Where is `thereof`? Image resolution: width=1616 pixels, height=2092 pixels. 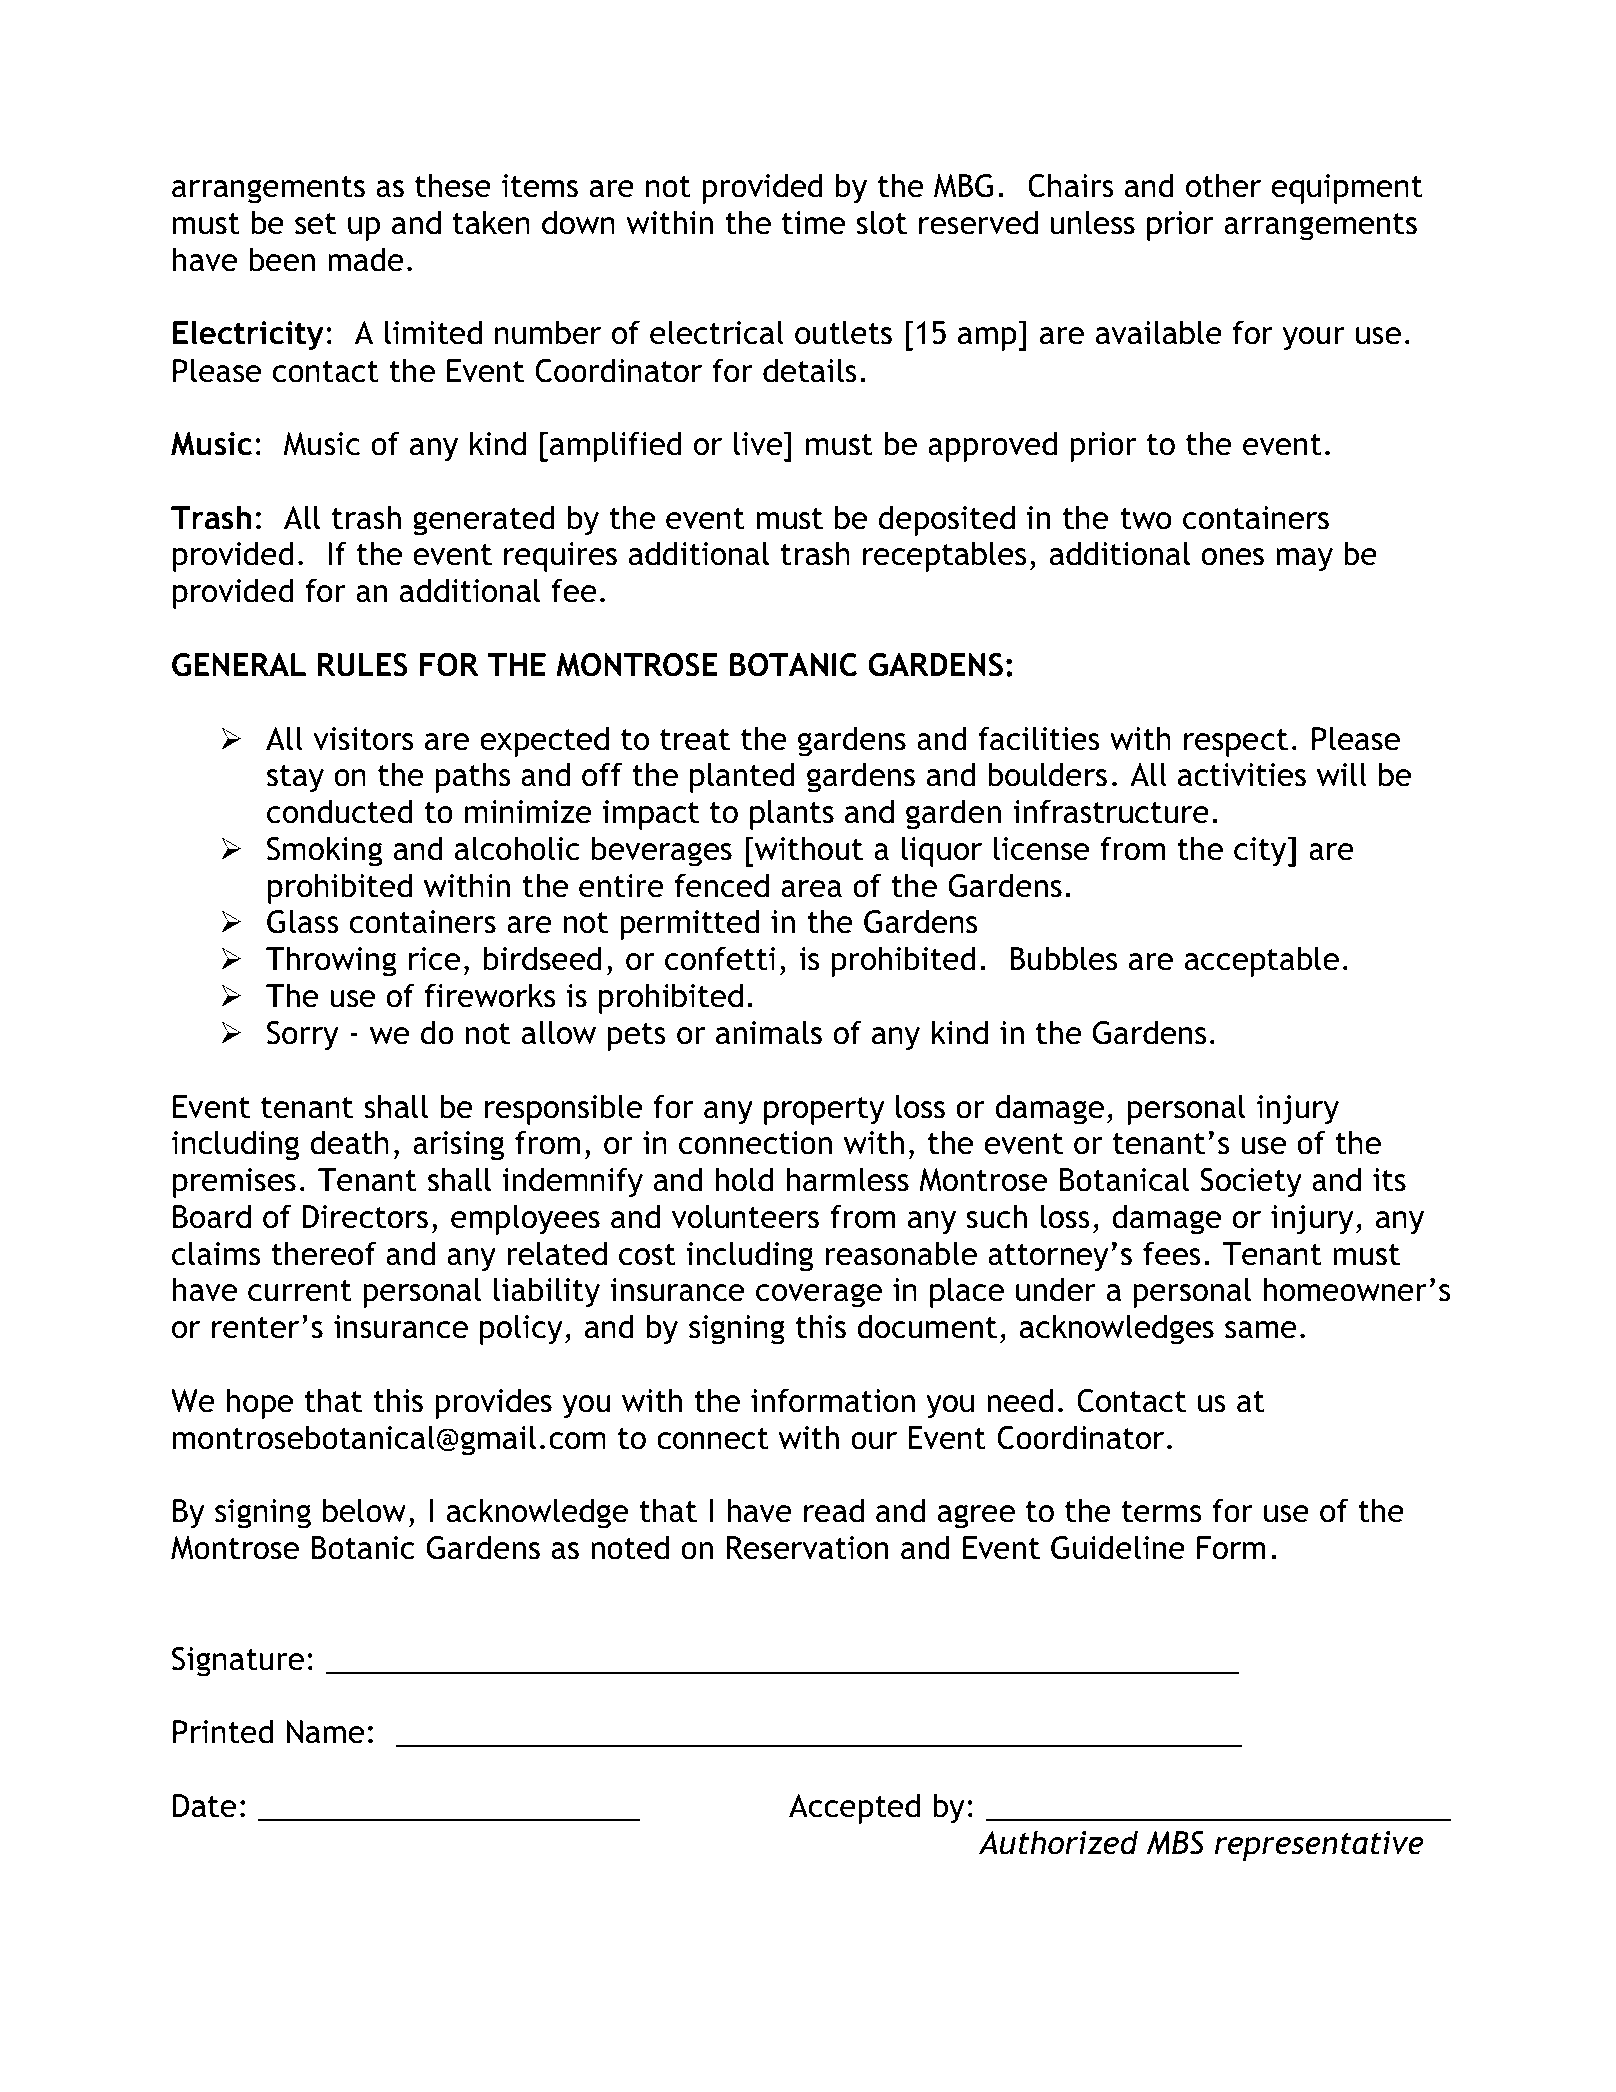
thereof is located at coordinates (323, 1253).
